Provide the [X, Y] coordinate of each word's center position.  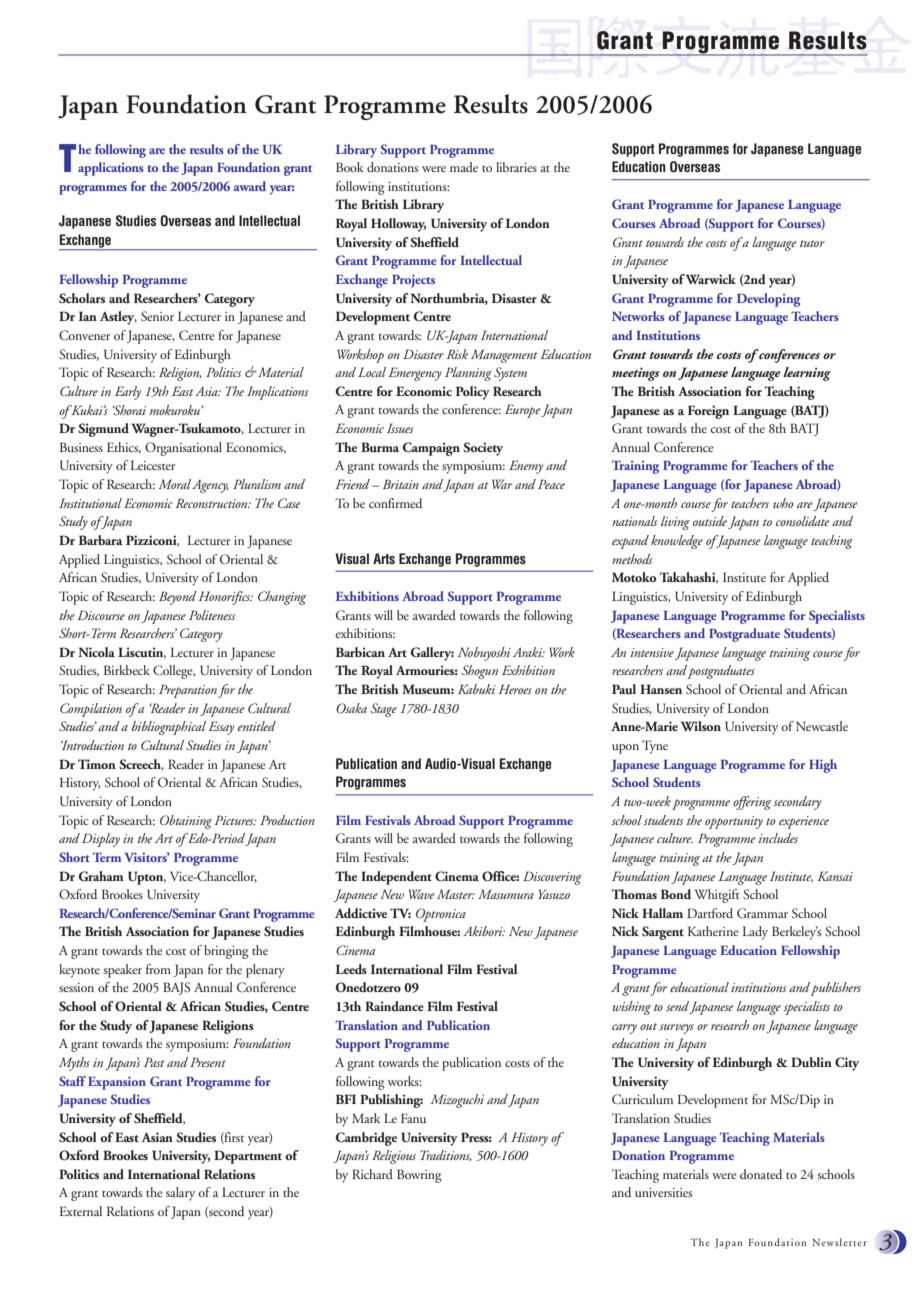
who [783, 503]
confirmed [395, 503]
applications [111, 169]
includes [778, 838]
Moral [174, 484]
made [464, 167]
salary [180, 1194]
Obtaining [186, 822]
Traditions [446, 1155]
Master [456, 894]
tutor [812, 243]
